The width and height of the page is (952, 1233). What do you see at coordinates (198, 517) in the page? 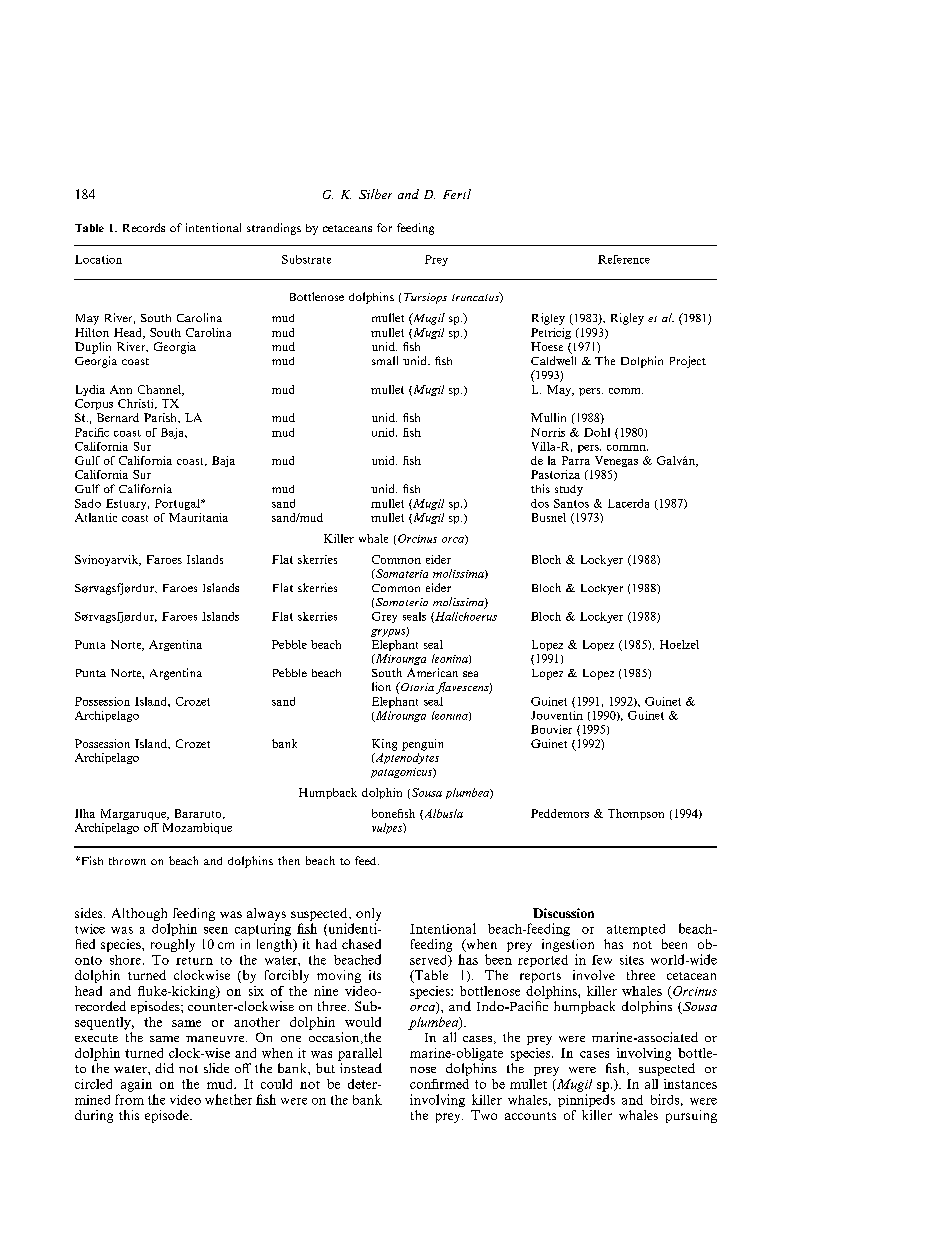
I see `Mauritania` at bounding box center [198, 517].
